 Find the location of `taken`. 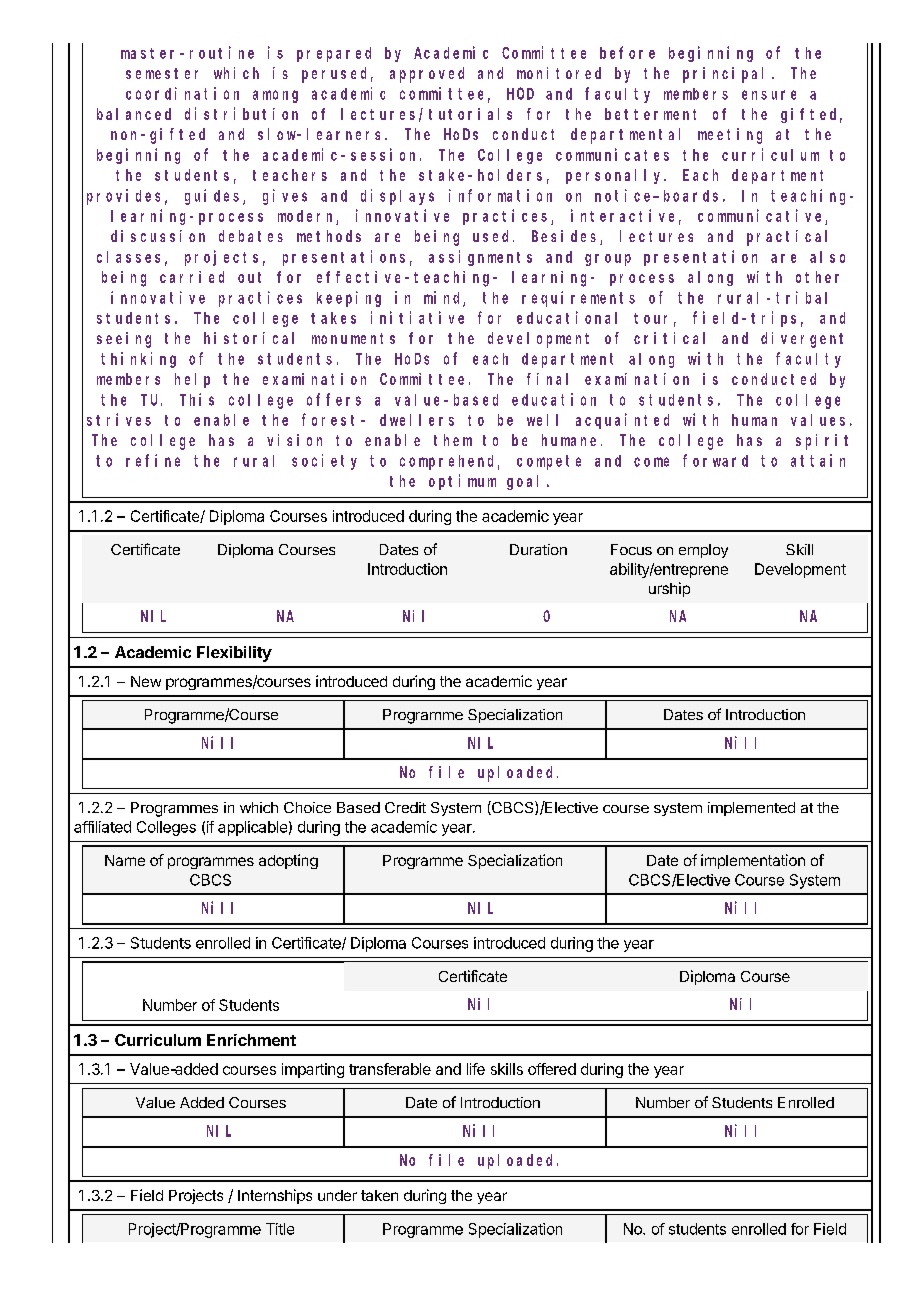

taken is located at coordinates (379, 1195).
